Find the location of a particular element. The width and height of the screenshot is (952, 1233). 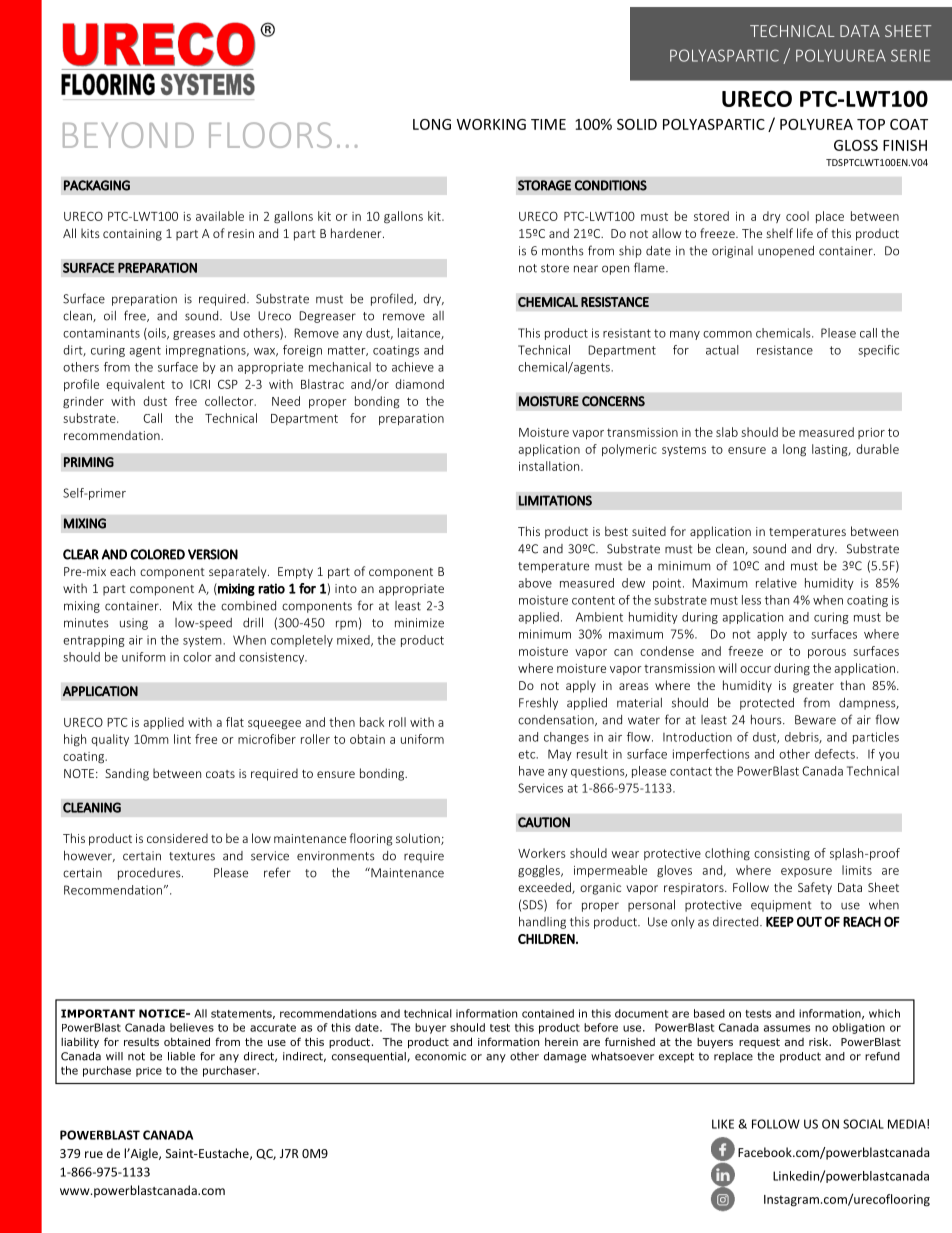

above is located at coordinates (535, 583).
